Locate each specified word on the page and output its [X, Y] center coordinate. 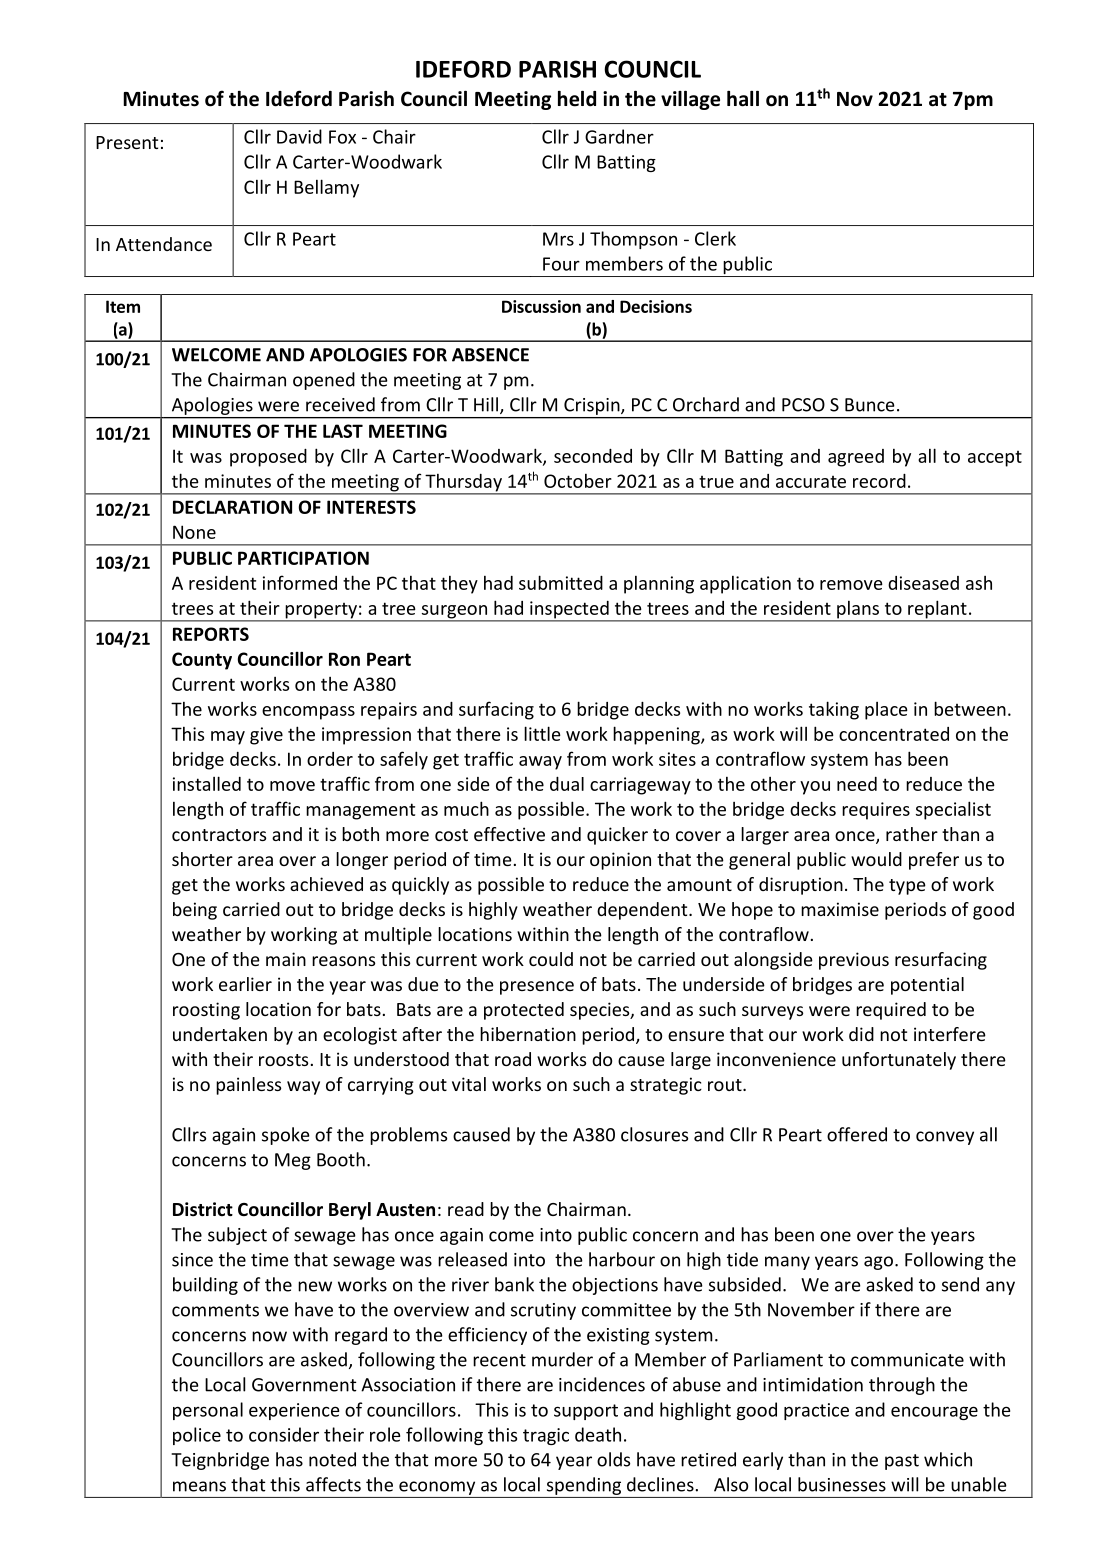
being [195, 911]
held [577, 99]
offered [857, 1134]
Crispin [593, 406]
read [466, 1209]
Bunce [870, 405]
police [197, 1436]
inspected [569, 611]
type [907, 887]
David [299, 136]
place [886, 711]
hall [743, 99]
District [203, 1209]
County [202, 661]
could [551, 959]
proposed [268, 458]
